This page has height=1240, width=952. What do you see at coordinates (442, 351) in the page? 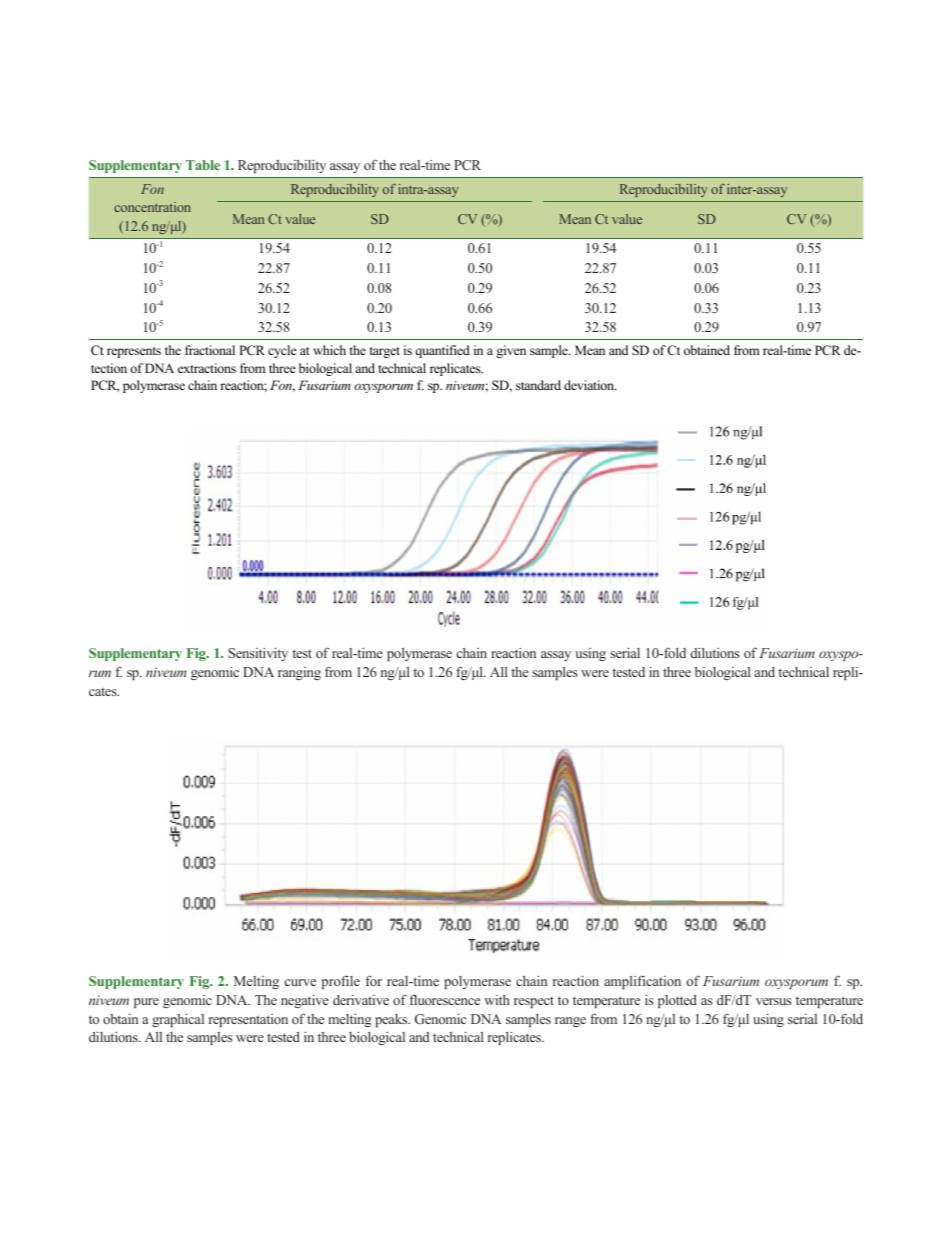
I see `quantified` at bounding box center [442, 351].
